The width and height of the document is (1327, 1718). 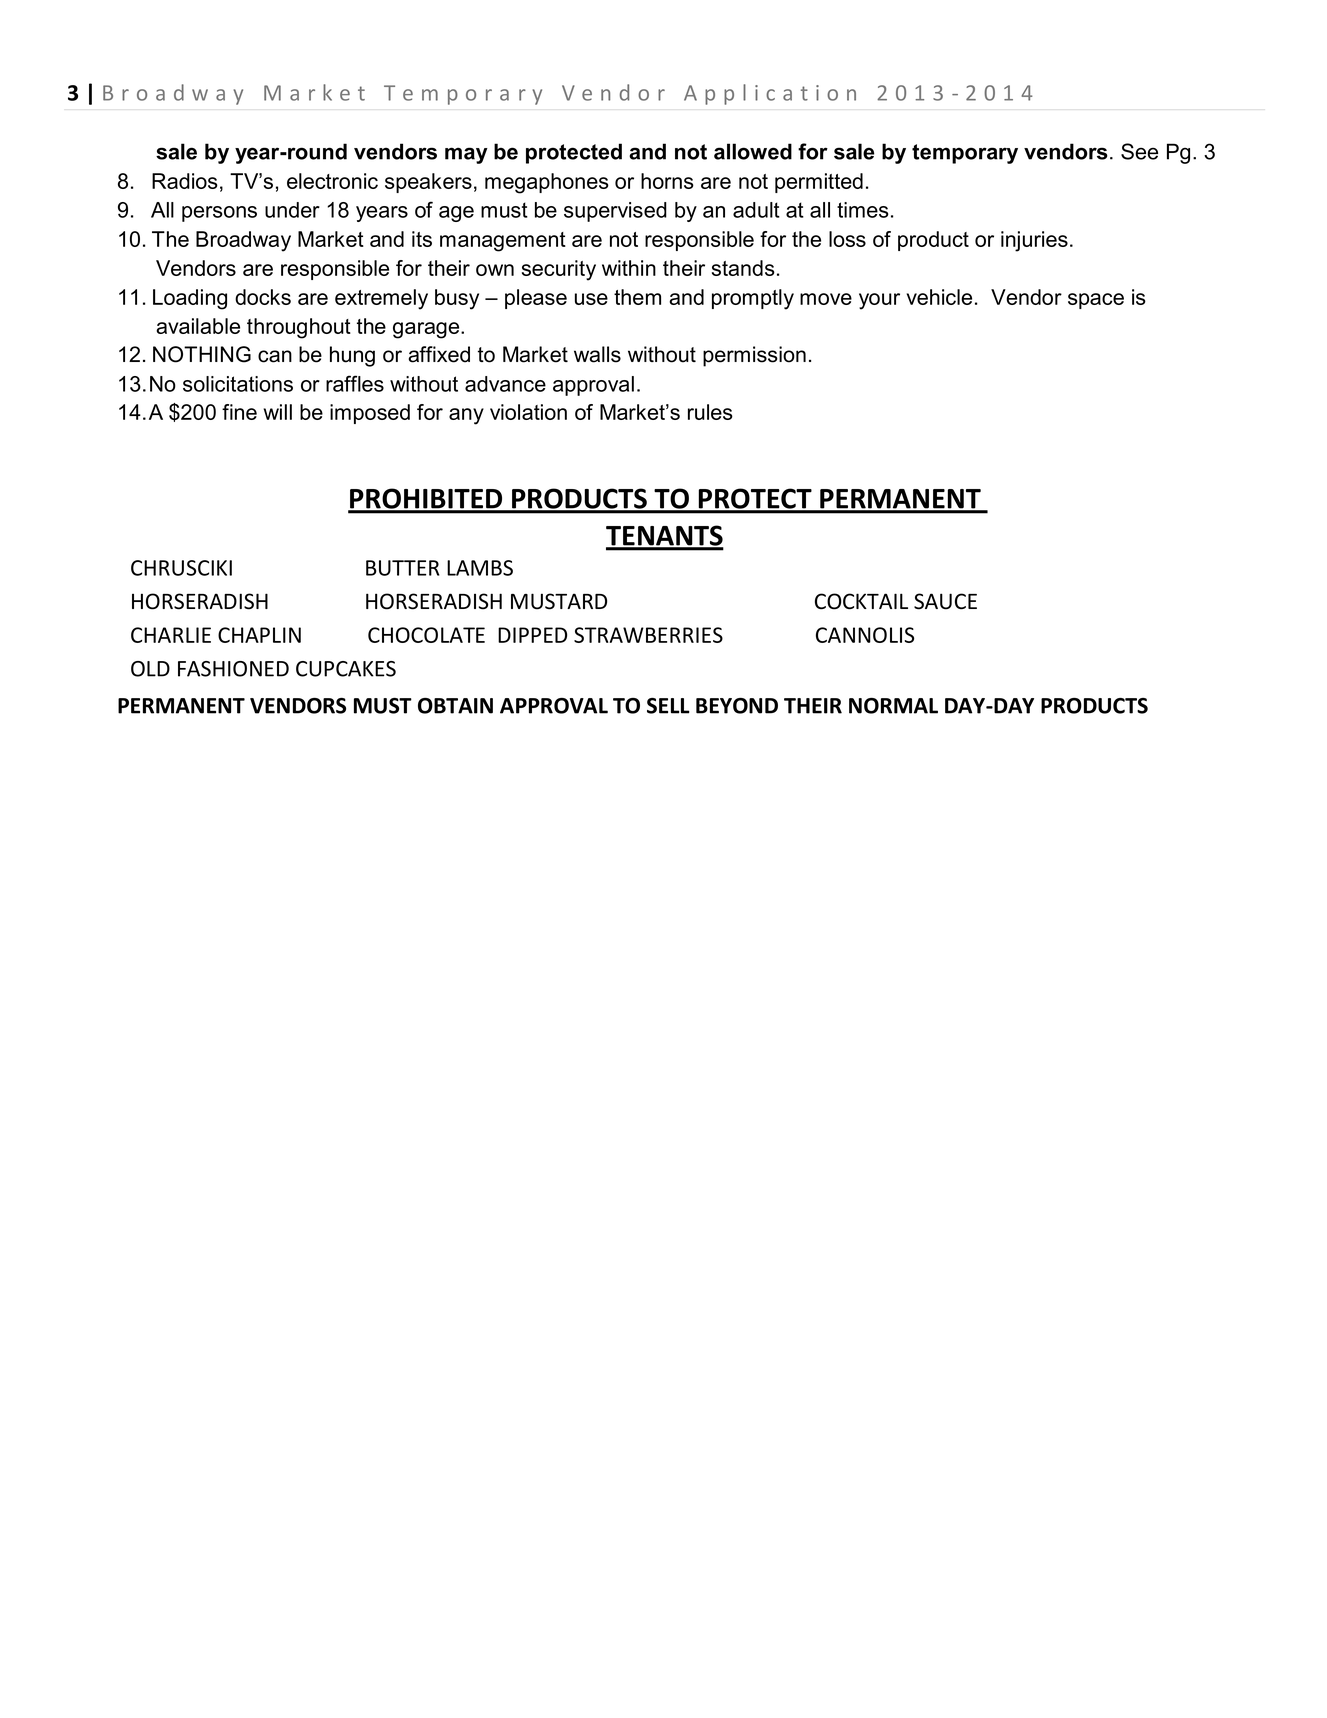 I want to click on will, so click(x=277, y=412).
